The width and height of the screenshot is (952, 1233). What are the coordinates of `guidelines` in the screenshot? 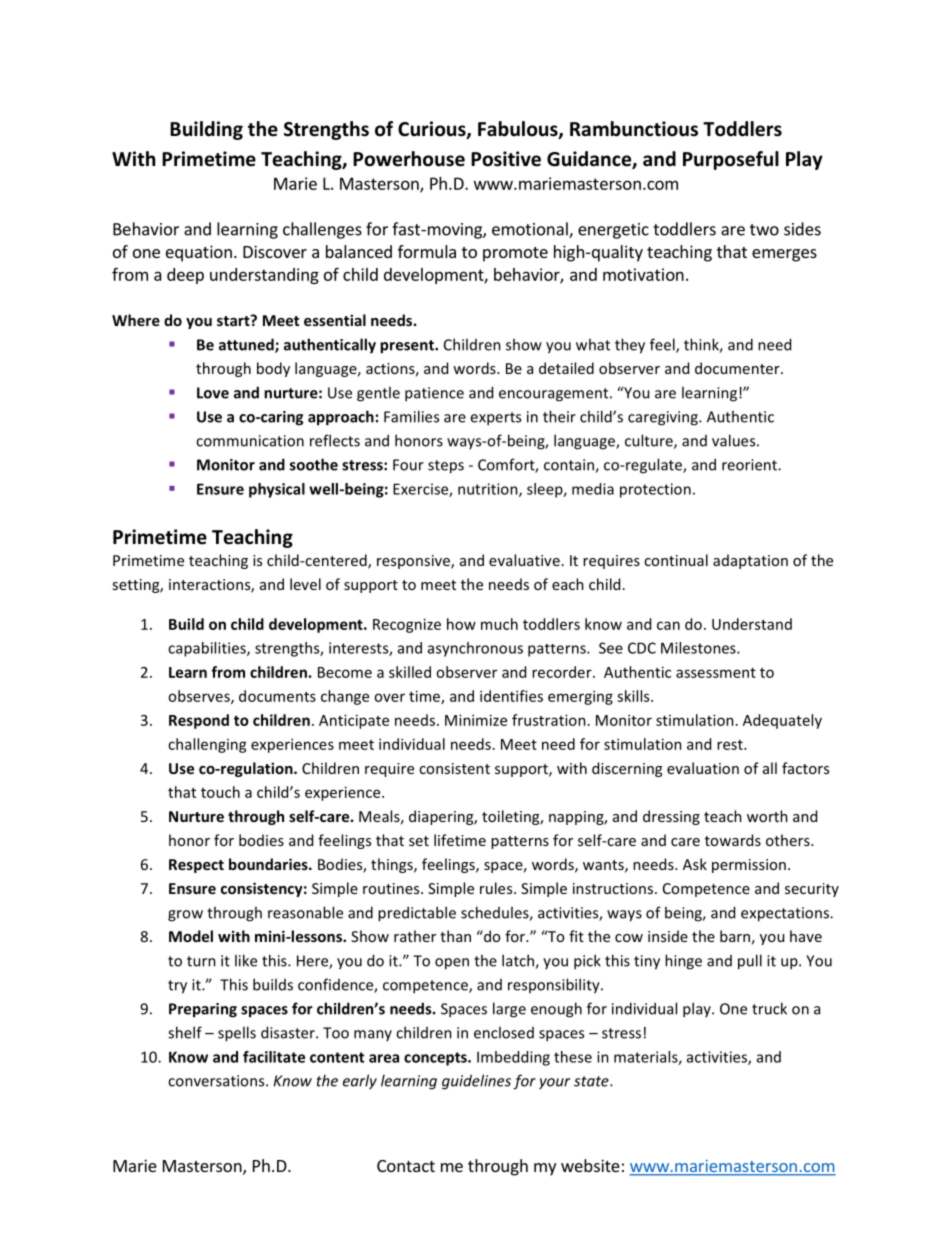 It's located at (476, 1082).
